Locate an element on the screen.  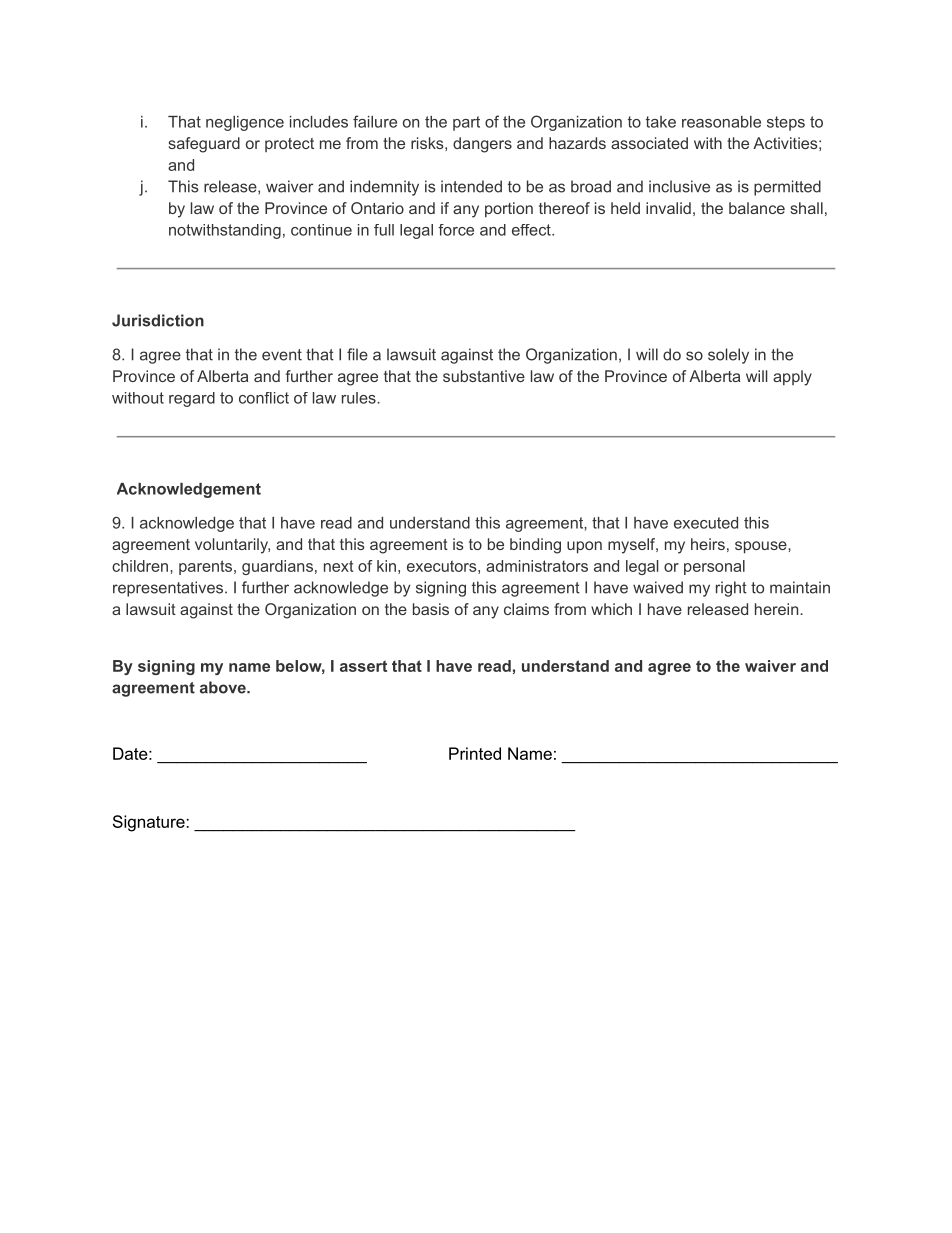
dangers is located at coordinates (482, 145).
